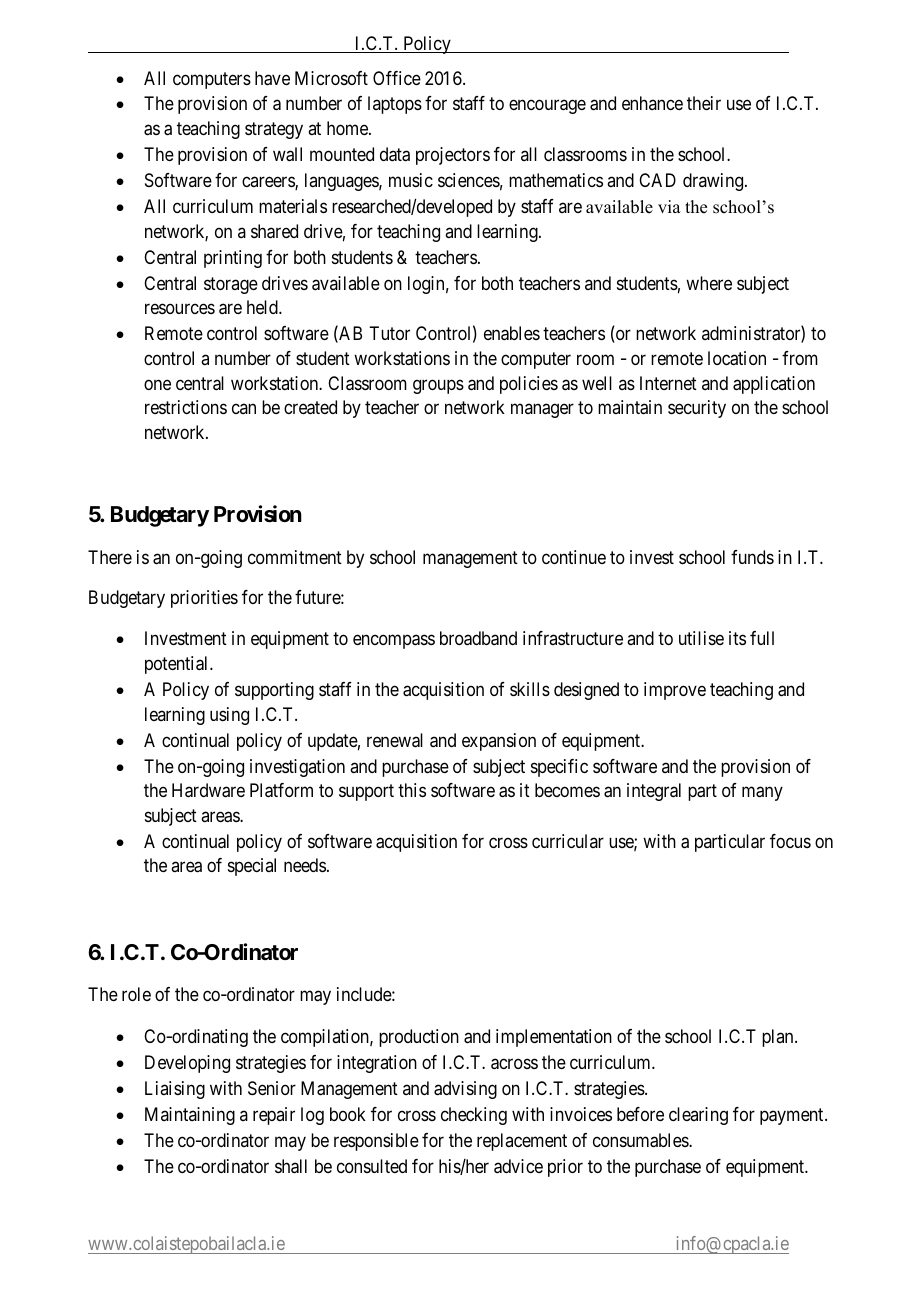  Describe the element at coordinates (274, 130) in the document. I see `strategy` at that location.
